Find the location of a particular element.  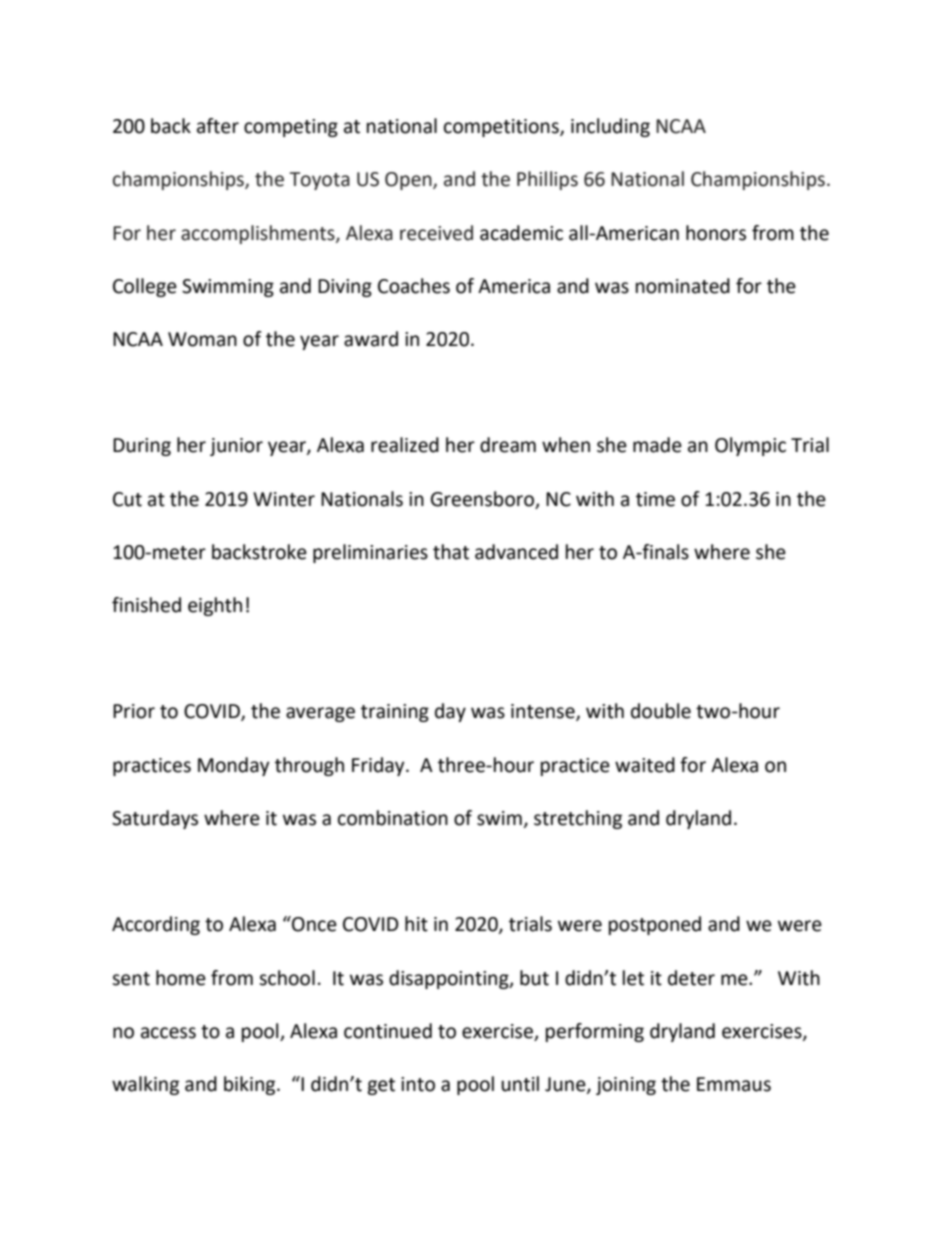

joining is located at coordinates (626, 1086).
